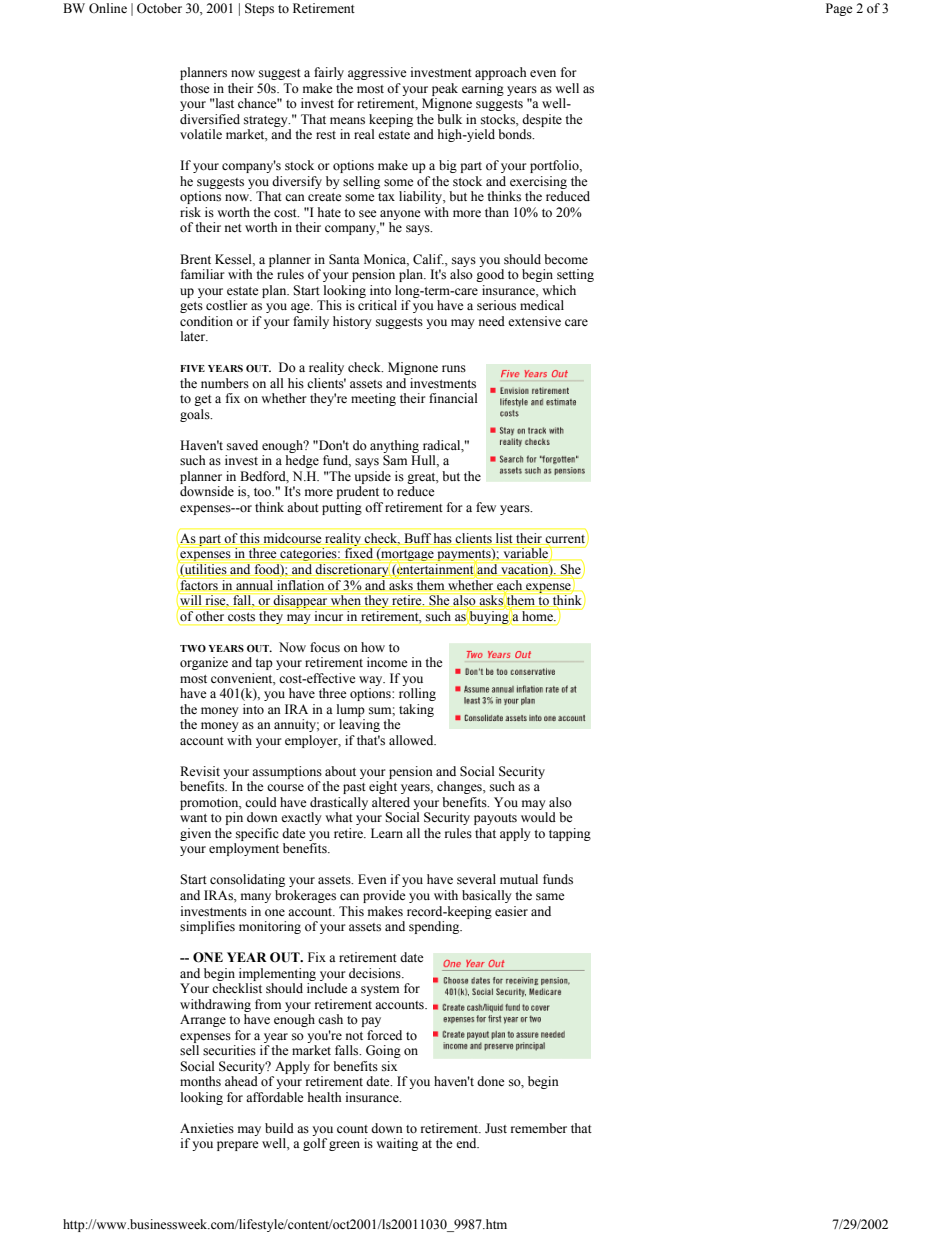 The width and height of the screenshot is (952, 1233). I want to click on October, so click(159, 8).
